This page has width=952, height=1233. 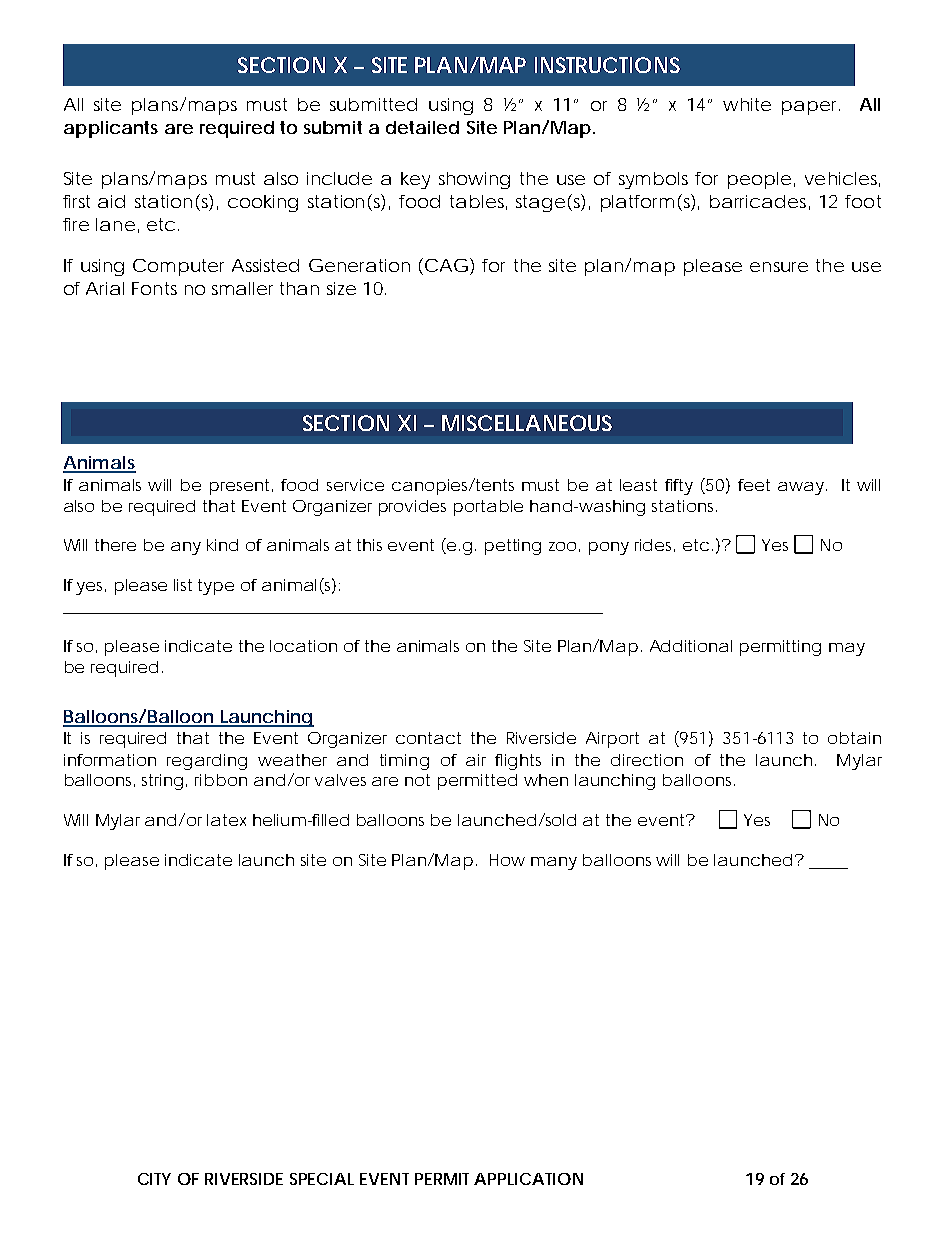 I want to click on key, so click(x=415, y=180).
